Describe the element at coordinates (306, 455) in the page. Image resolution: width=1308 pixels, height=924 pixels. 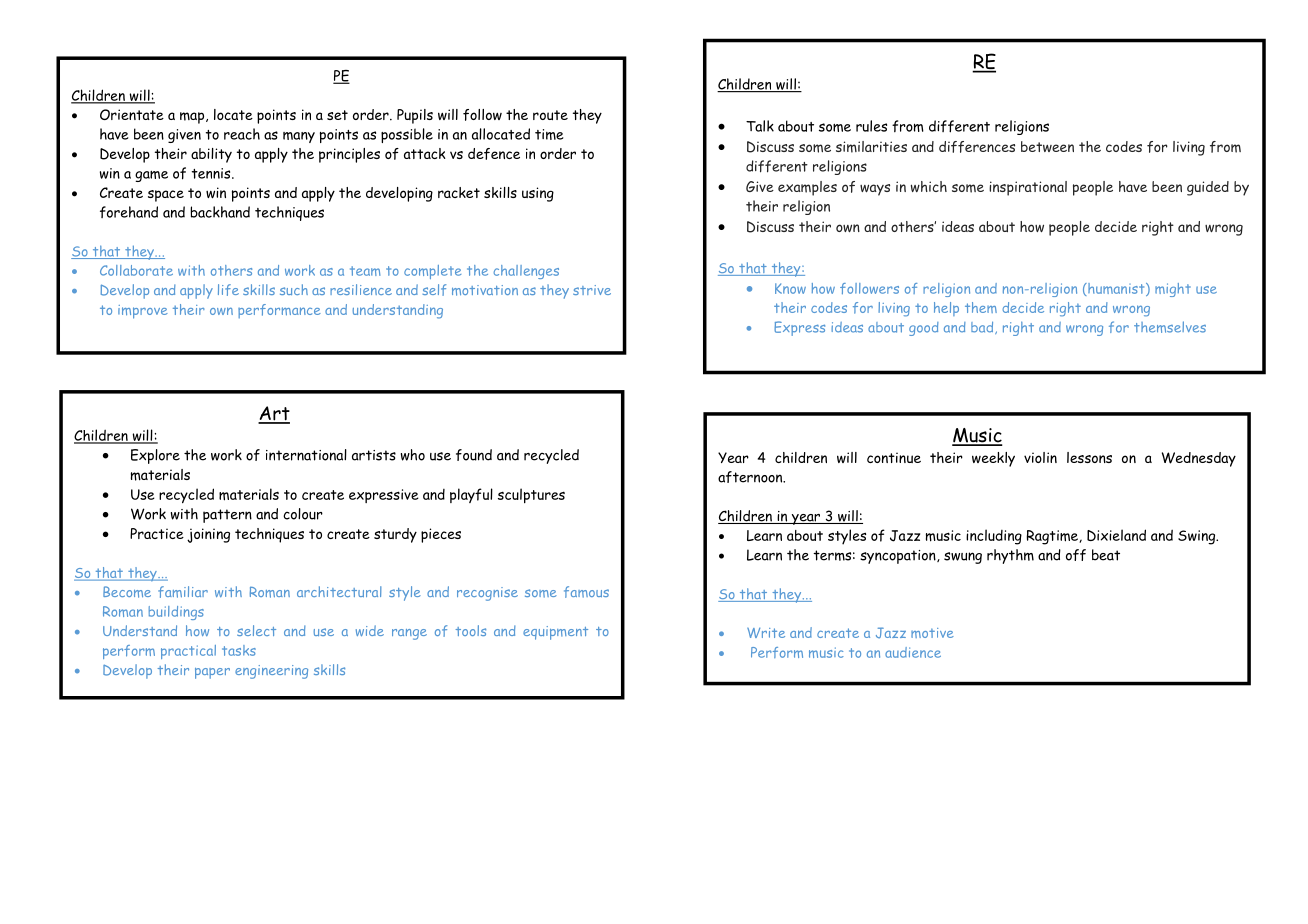
I see `international` at that location.
